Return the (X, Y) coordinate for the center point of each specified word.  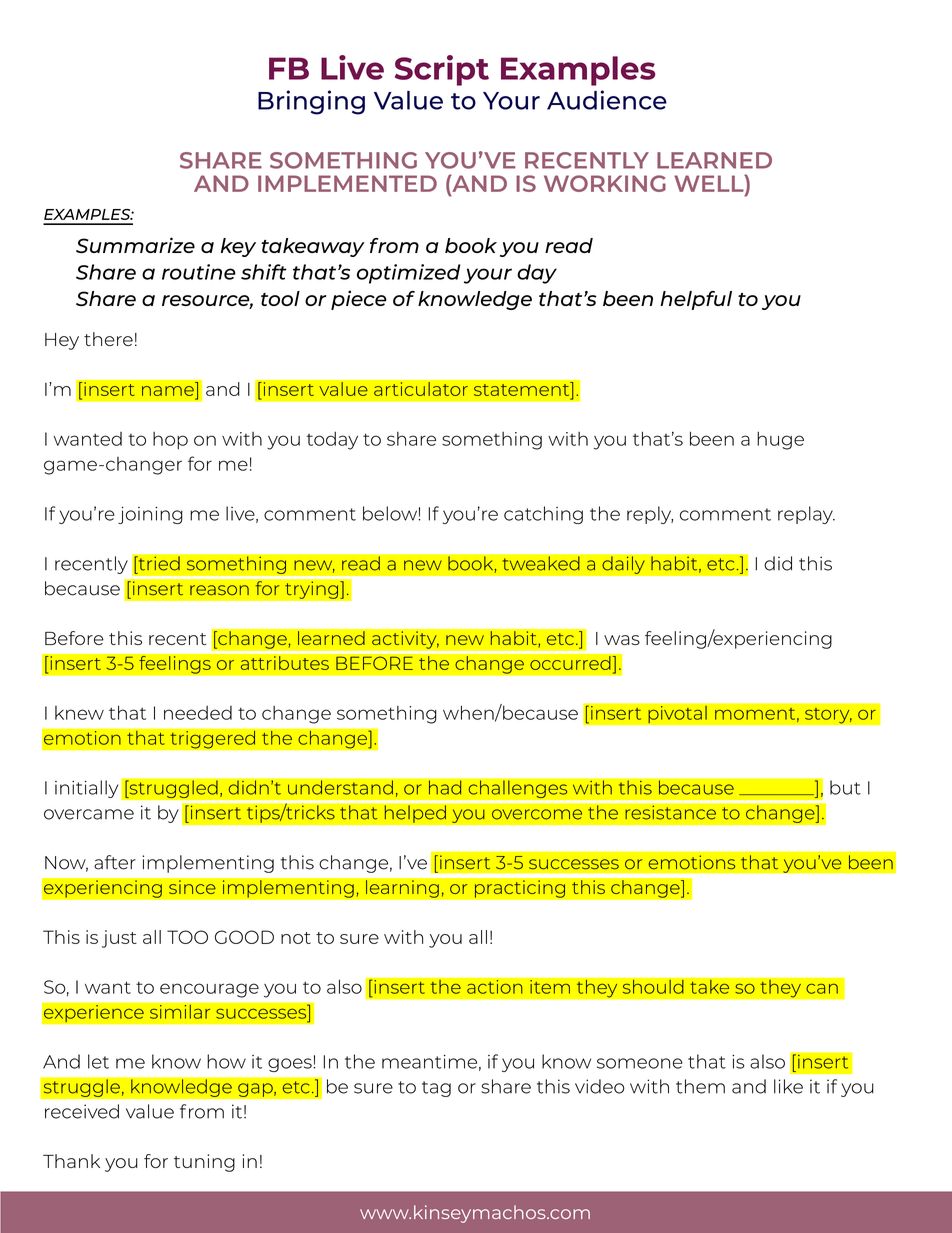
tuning (204, 1163)
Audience (607, 100)
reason (219, 590)
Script (442, 70)
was (622, 640)
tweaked (541, 563)
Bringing (311, 102)
